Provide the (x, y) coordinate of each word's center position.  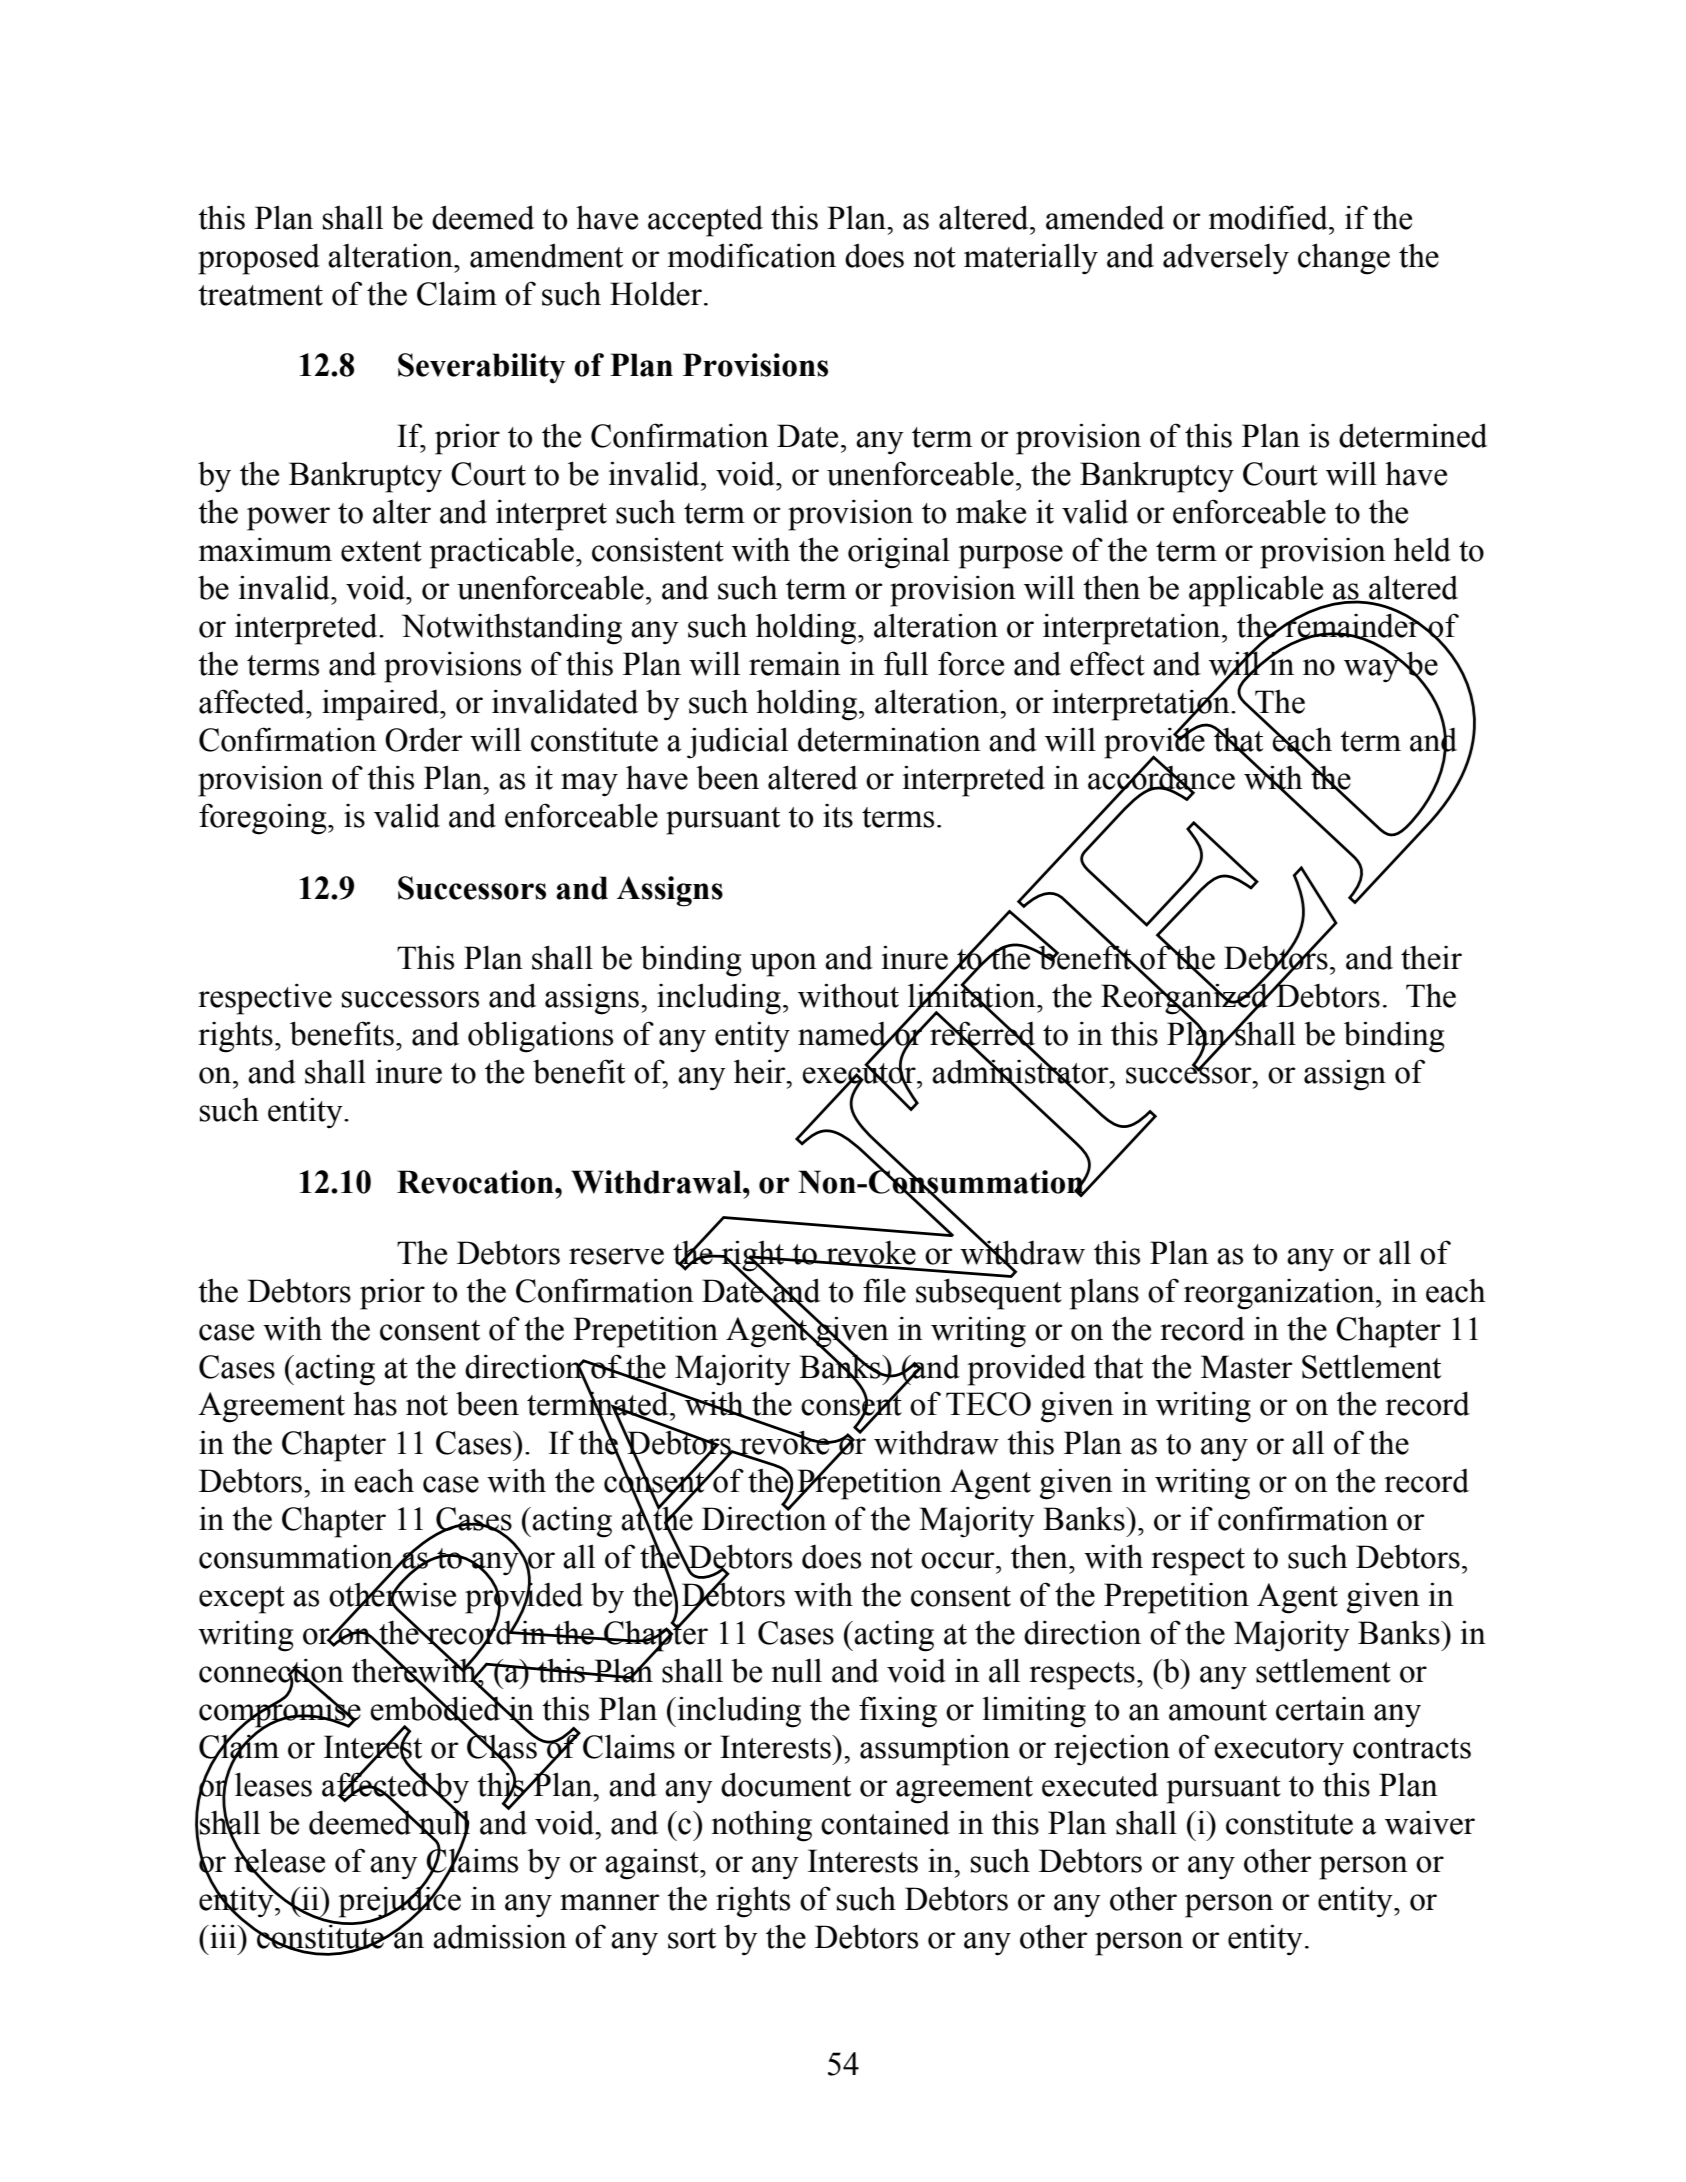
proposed (259, 259)
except (242, 1600)
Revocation (476, 1182)
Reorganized (1185, 999)
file (884, 1290)
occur (959, 1560)
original (899, 553)
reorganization (1280, 1294)
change (1344, 259)
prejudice (400, 1901)
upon (783, 965)
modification (752, 255)
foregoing (264, 819)
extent (381, 551)
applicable (1257, 592)
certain (1320, 1709)
